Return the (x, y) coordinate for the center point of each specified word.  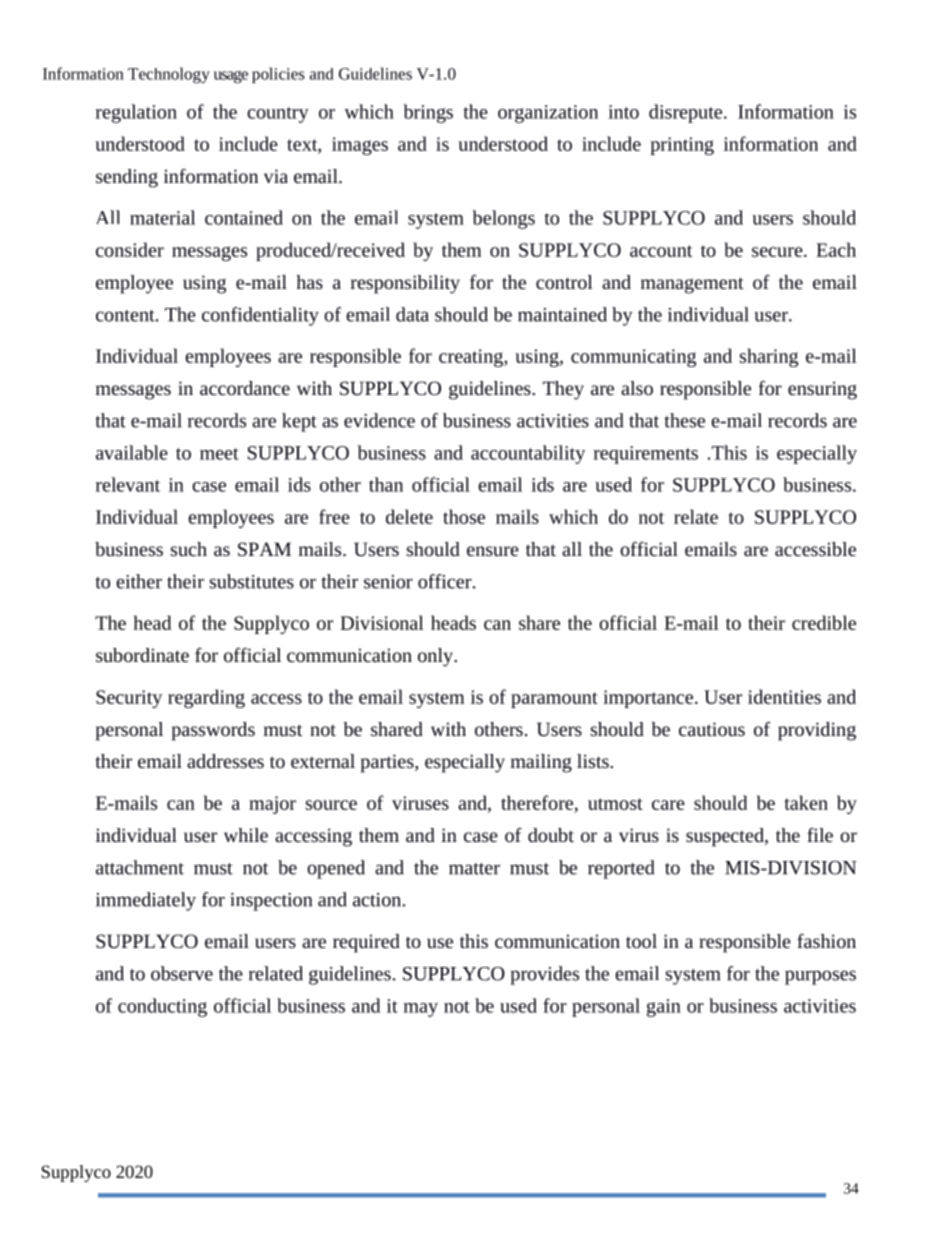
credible (824, 622)
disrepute (687, 113)
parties (388, 763)
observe (182, 973)
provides (544, 975)
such (189, 549)
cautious (712, 729)
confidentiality (260, 316)
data (412, 314)
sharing (769, 357)
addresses (225, 761)
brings (428, 113)
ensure (493, 551)
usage (231, 77)
